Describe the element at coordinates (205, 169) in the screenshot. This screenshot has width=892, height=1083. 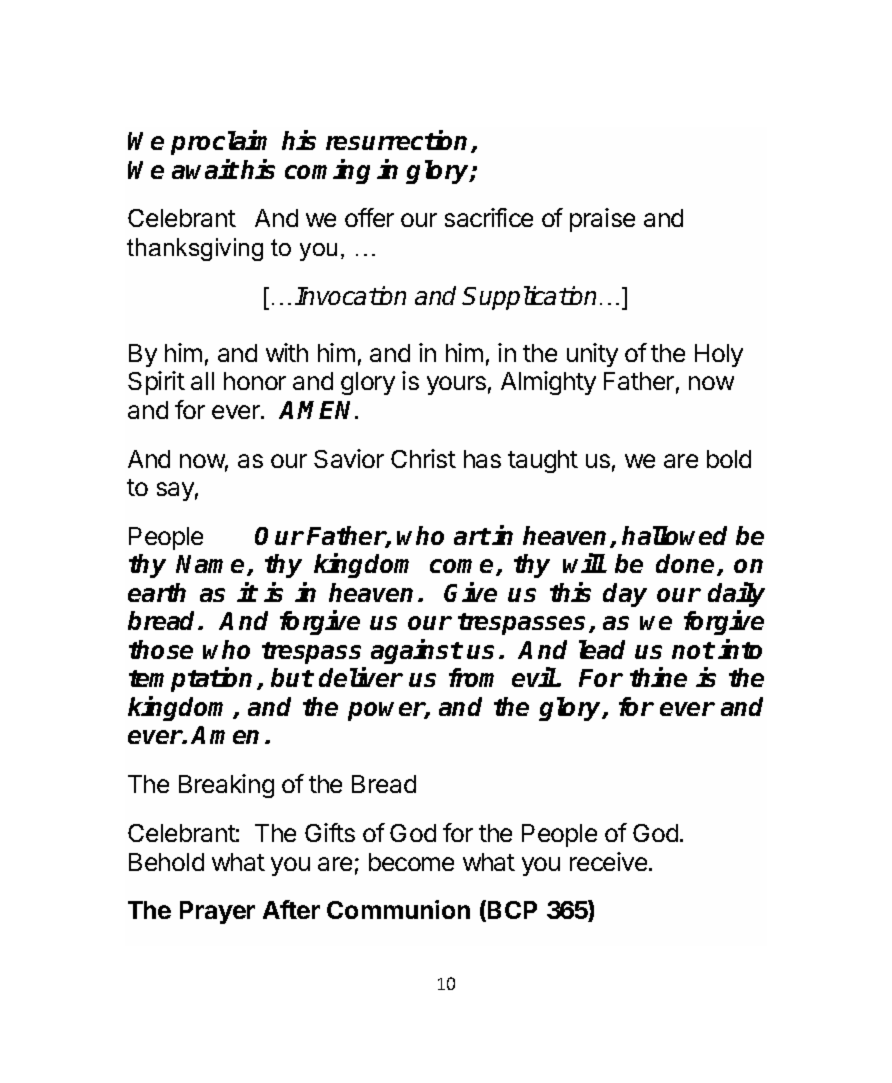
I see `await` at that location.
